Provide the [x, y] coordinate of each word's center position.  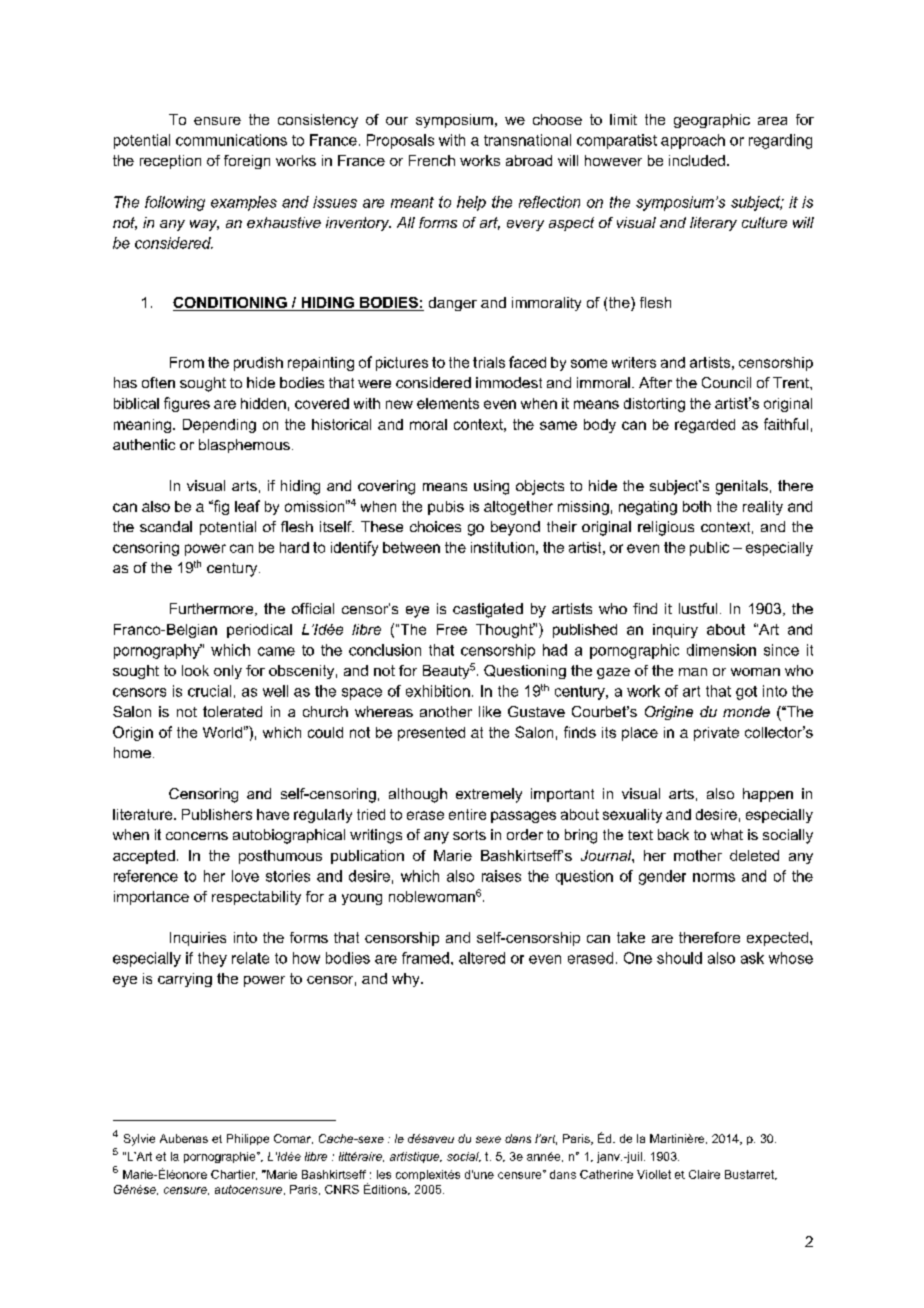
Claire [704, 1174]
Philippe [248, 1139]
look [195, 670]
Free [452, 629]
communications [231, 140]
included [697, 160]
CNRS [342, 1189]
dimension [721, 650]
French [432, 160]
